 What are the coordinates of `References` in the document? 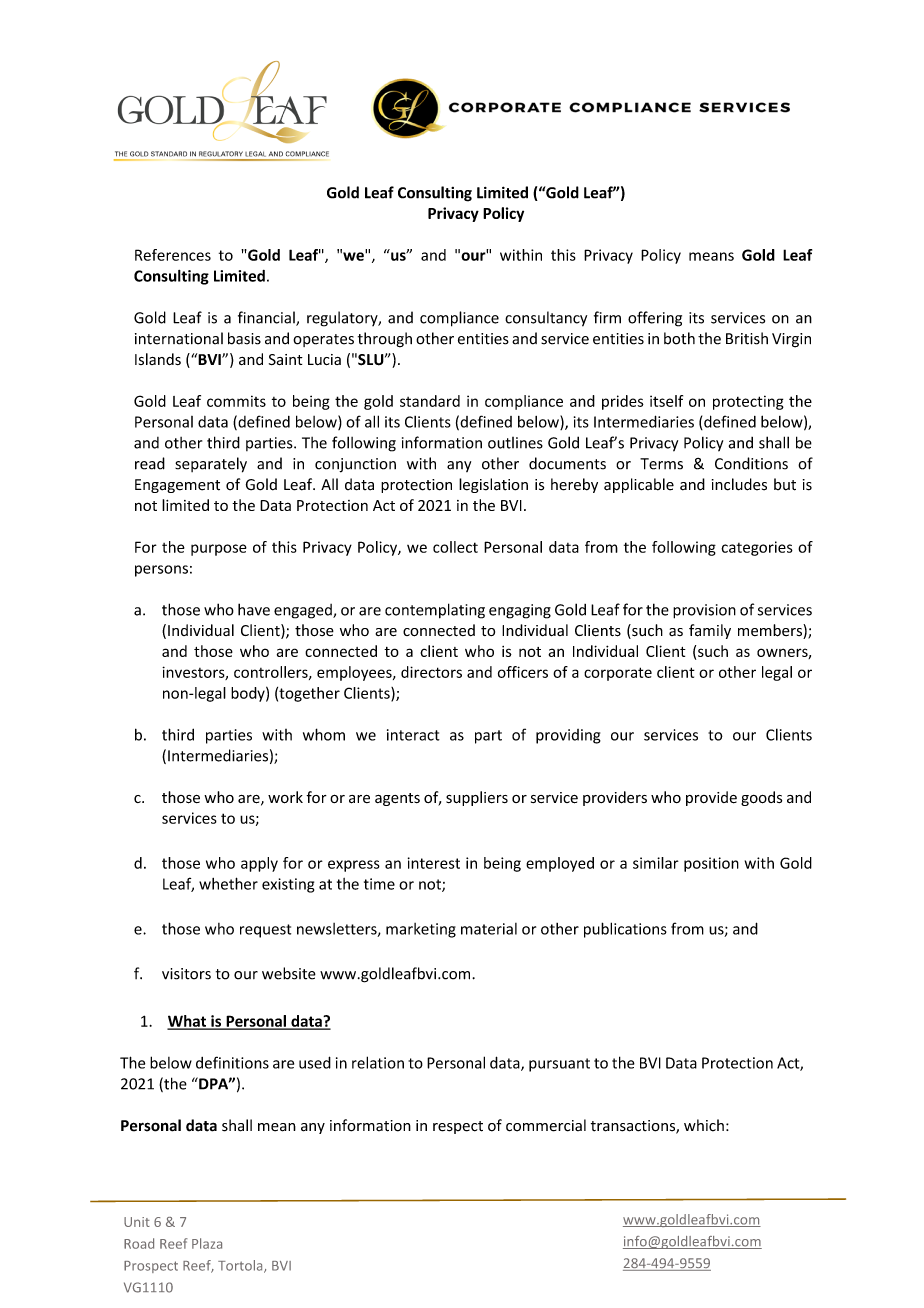 It's located at (173, 255).
